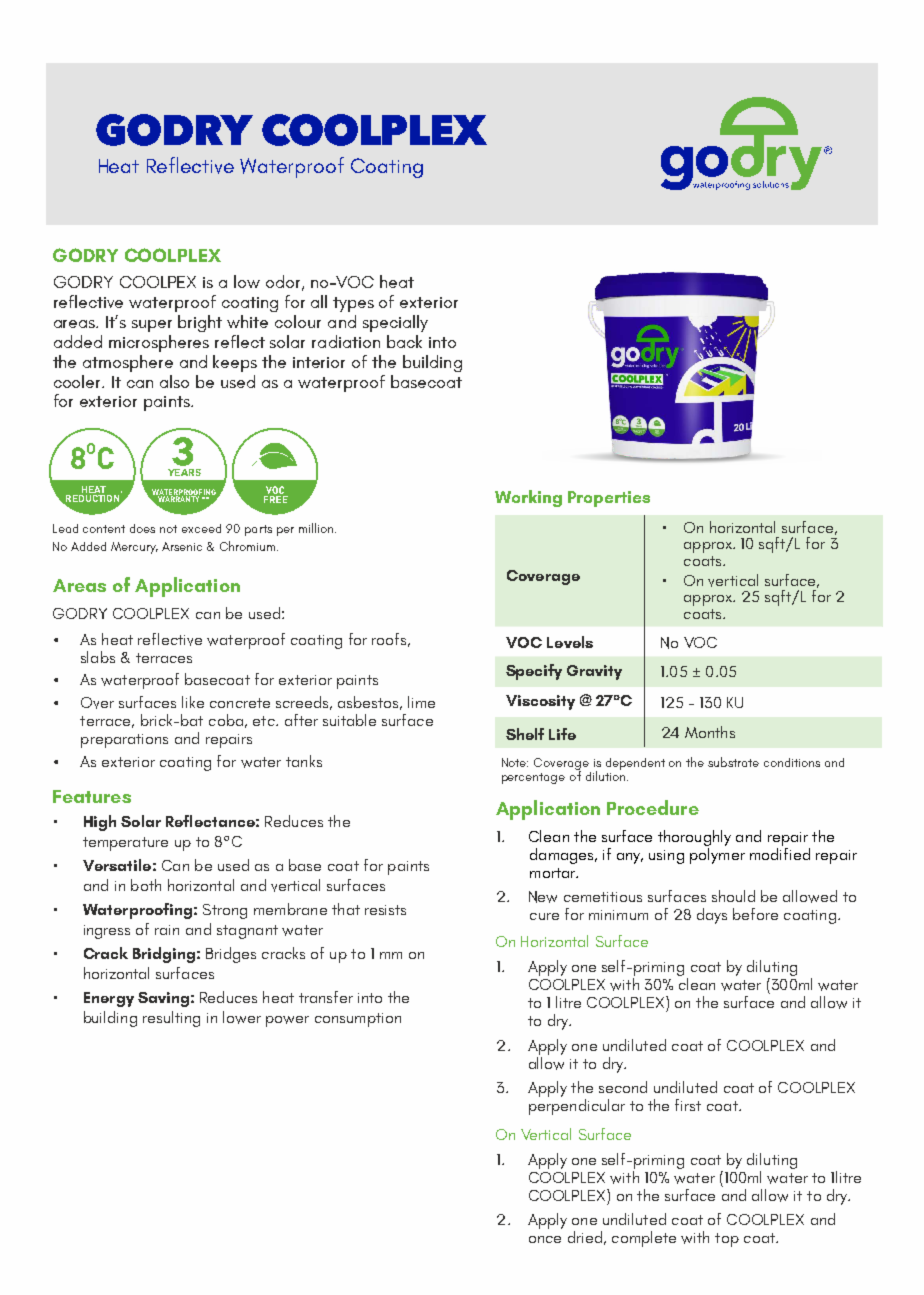 The image size is (924, 1295). I want to click on Properties, so click(609, 499).
